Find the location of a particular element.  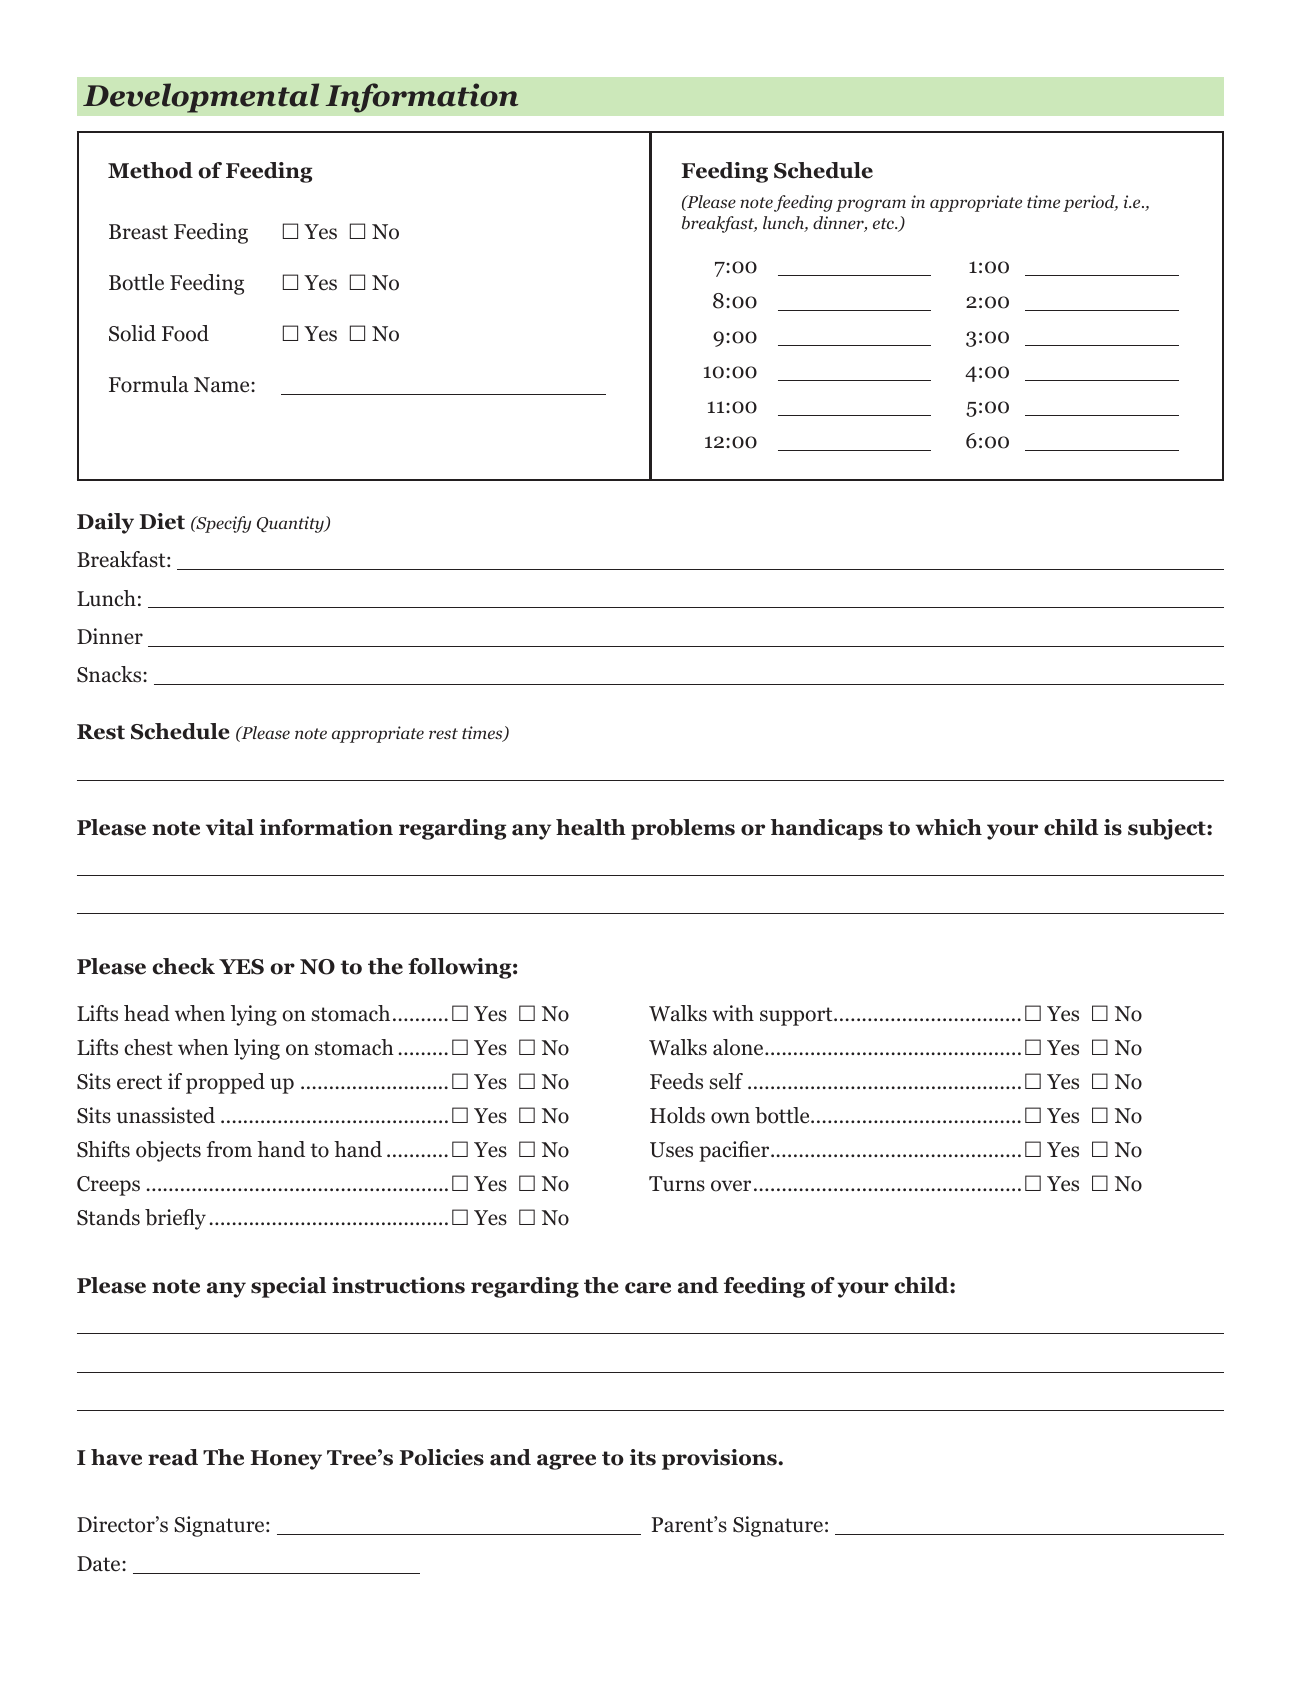

Turns is located at coordinates (677, 1184).
